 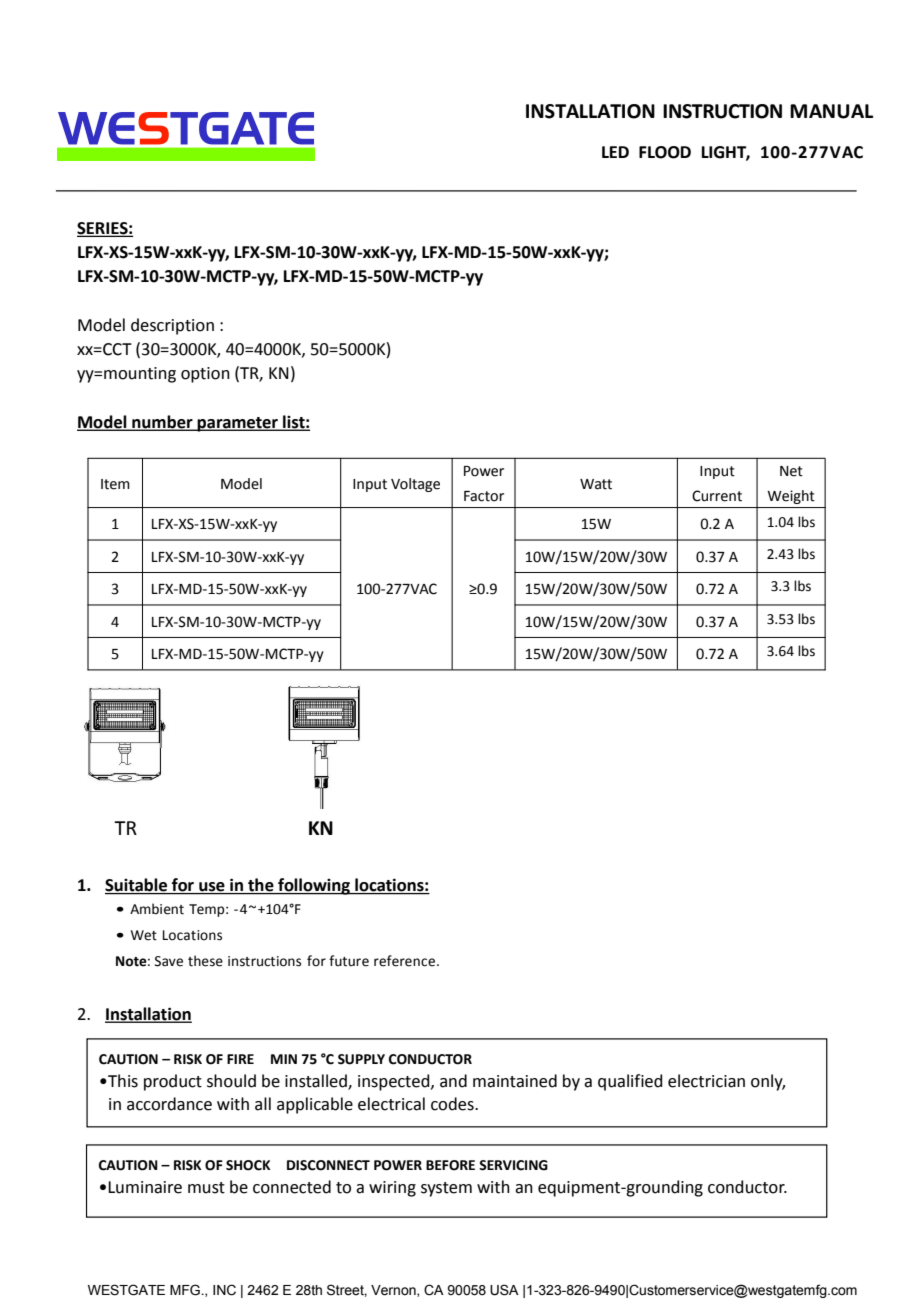 I want to click on only, so click(x=768, y=1082).
